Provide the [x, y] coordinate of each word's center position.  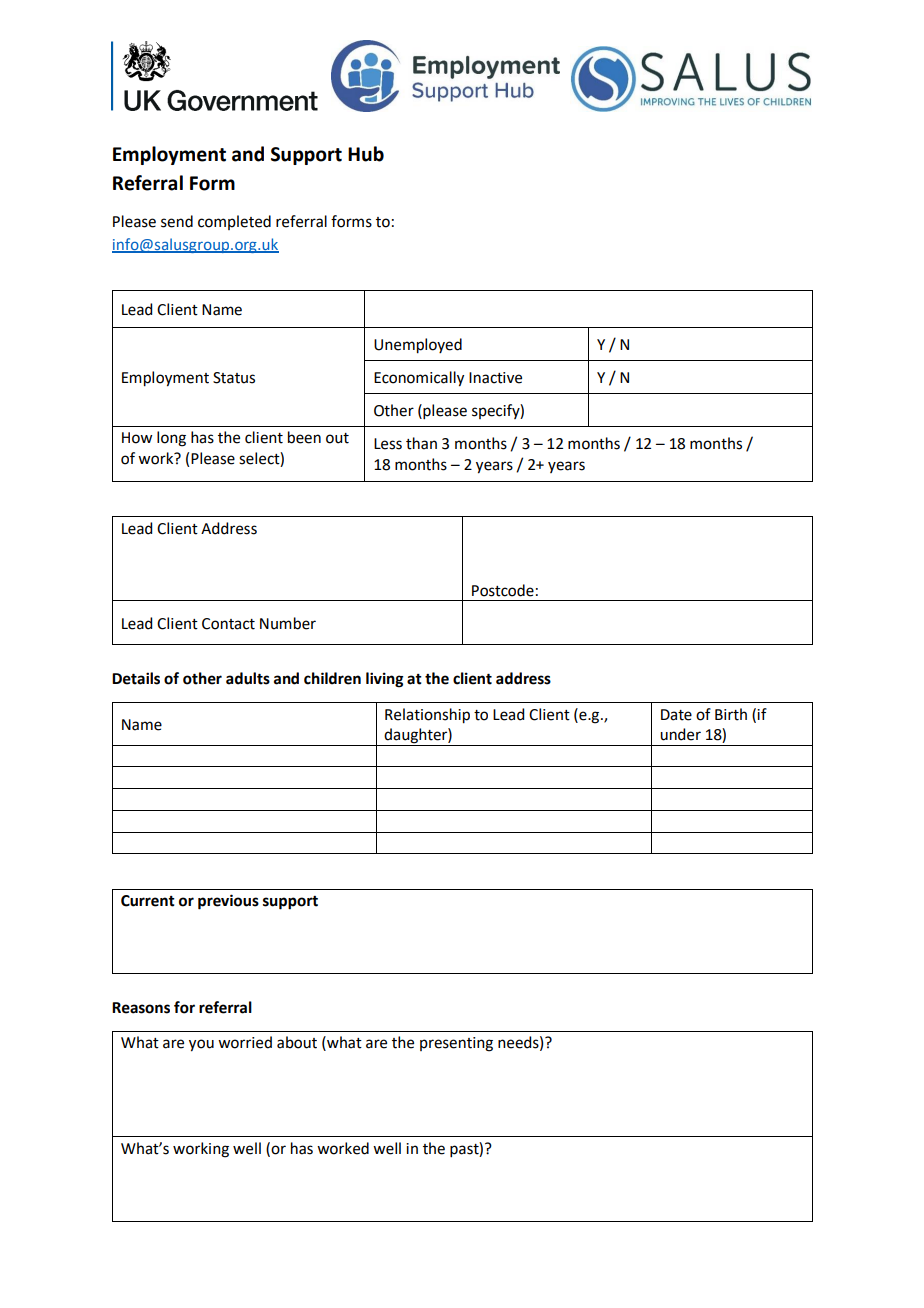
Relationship [427, 716]
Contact [228, 624]
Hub [366, 154]
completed [234, 222]
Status [234, 378]
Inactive [495, 378]
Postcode [503, 590]
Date [676, 715]
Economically [419, 379]
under [680, 734]
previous [228, 902]
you [201, 1045]
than [421, 443]
